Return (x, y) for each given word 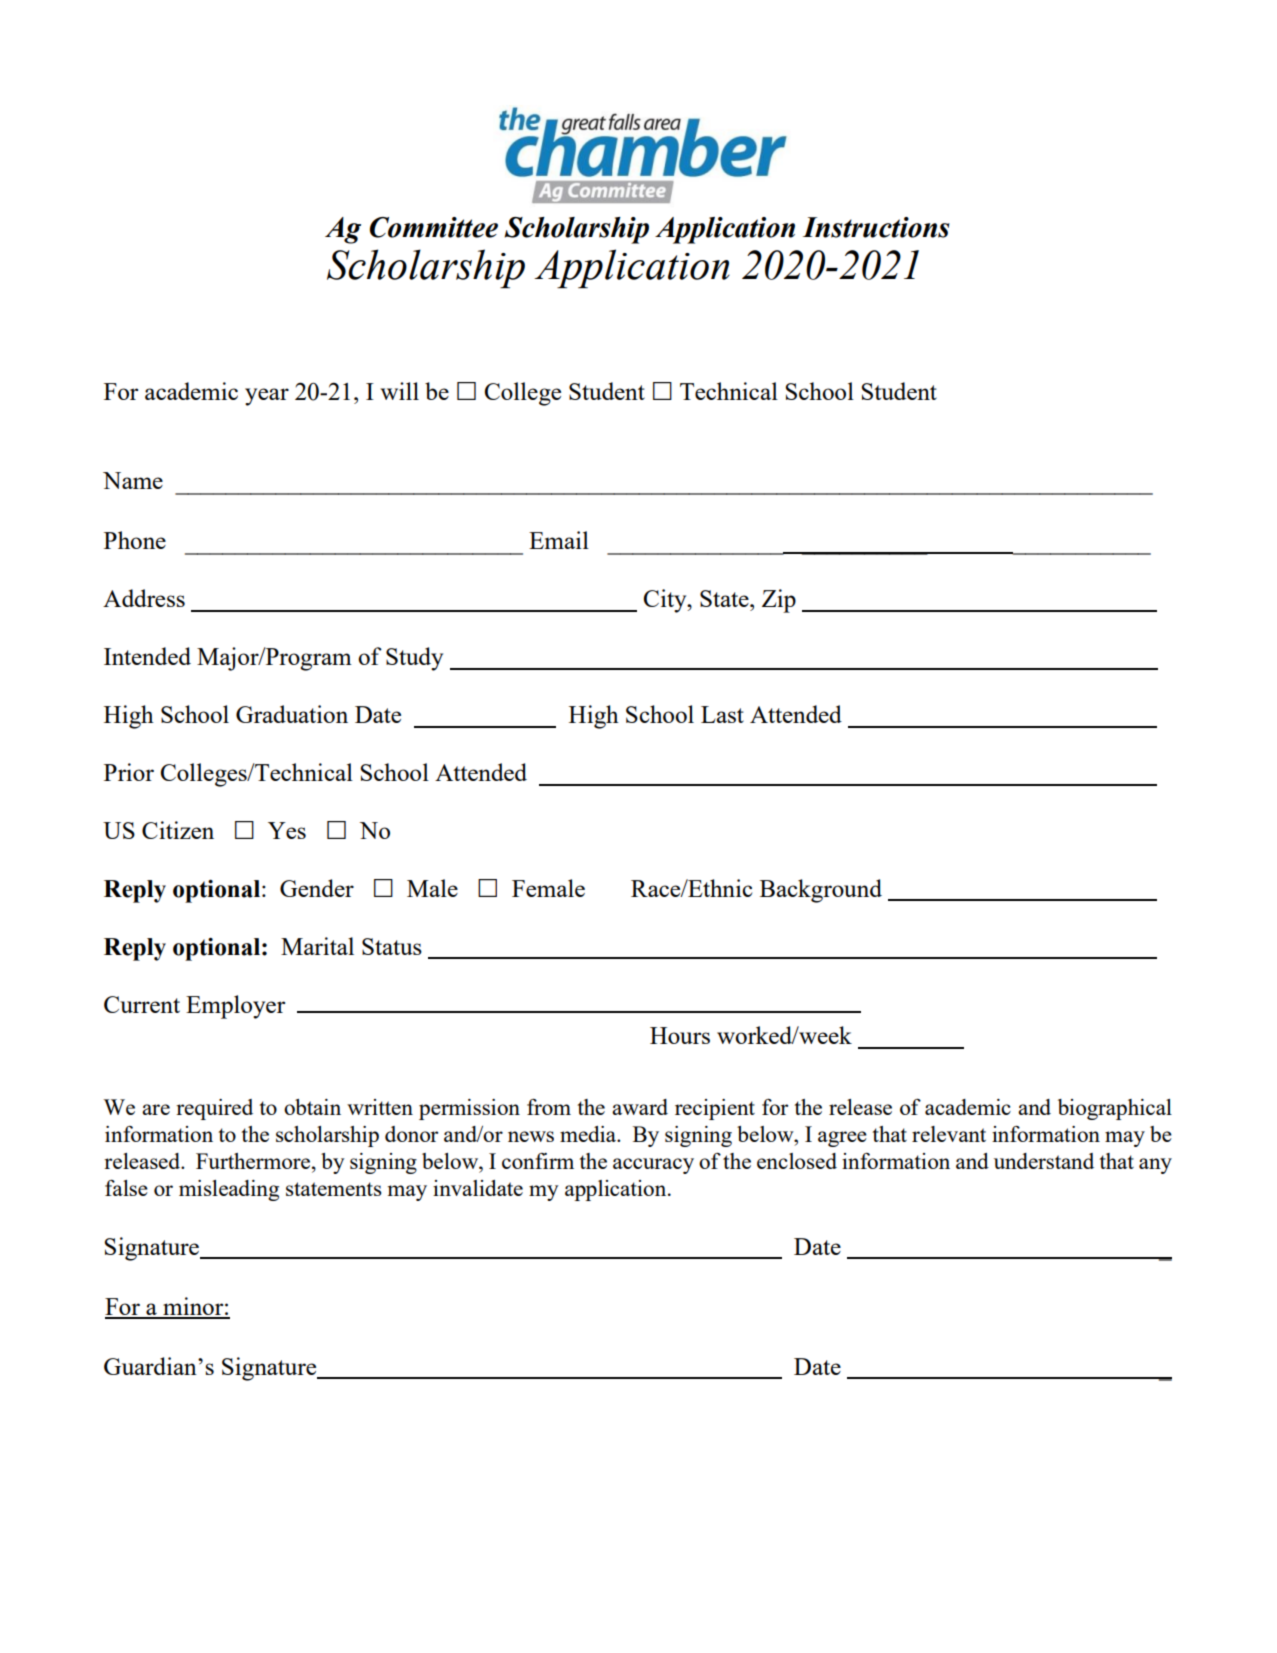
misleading (229, 1190)
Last (722, 714)
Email (559, 540)
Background (821, 891)
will (399, 391)
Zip (779, 601)
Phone (135, 540)
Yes (287, 830)
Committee (434, 227)
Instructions (876, 227)
